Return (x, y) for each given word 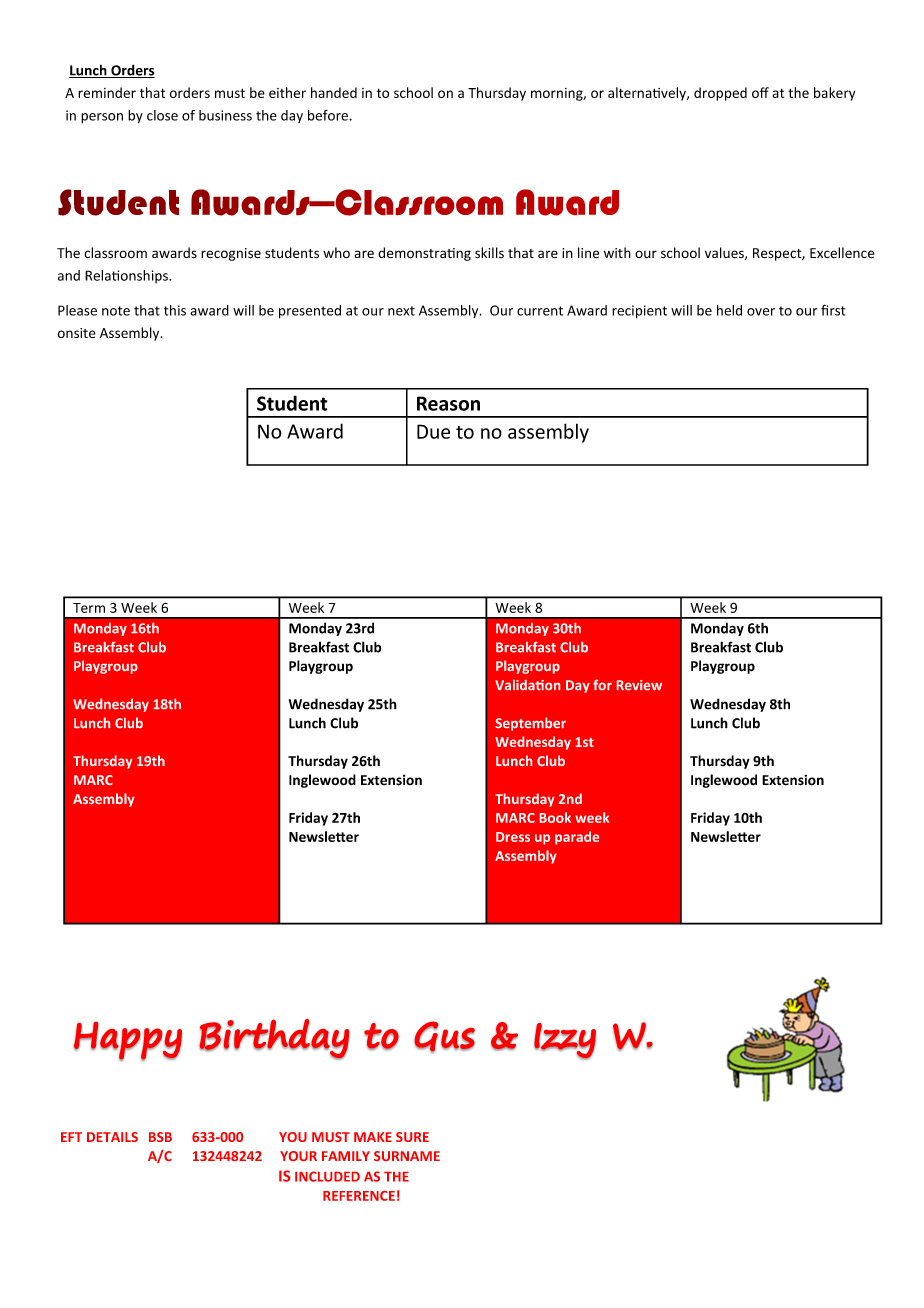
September (530, 724)
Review (639, 685)
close (162, 115)
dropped (720, 94)
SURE (412, 1137)
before (329, 115)
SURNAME (407, 1156)
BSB (160, 1137)
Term (89, 608)
